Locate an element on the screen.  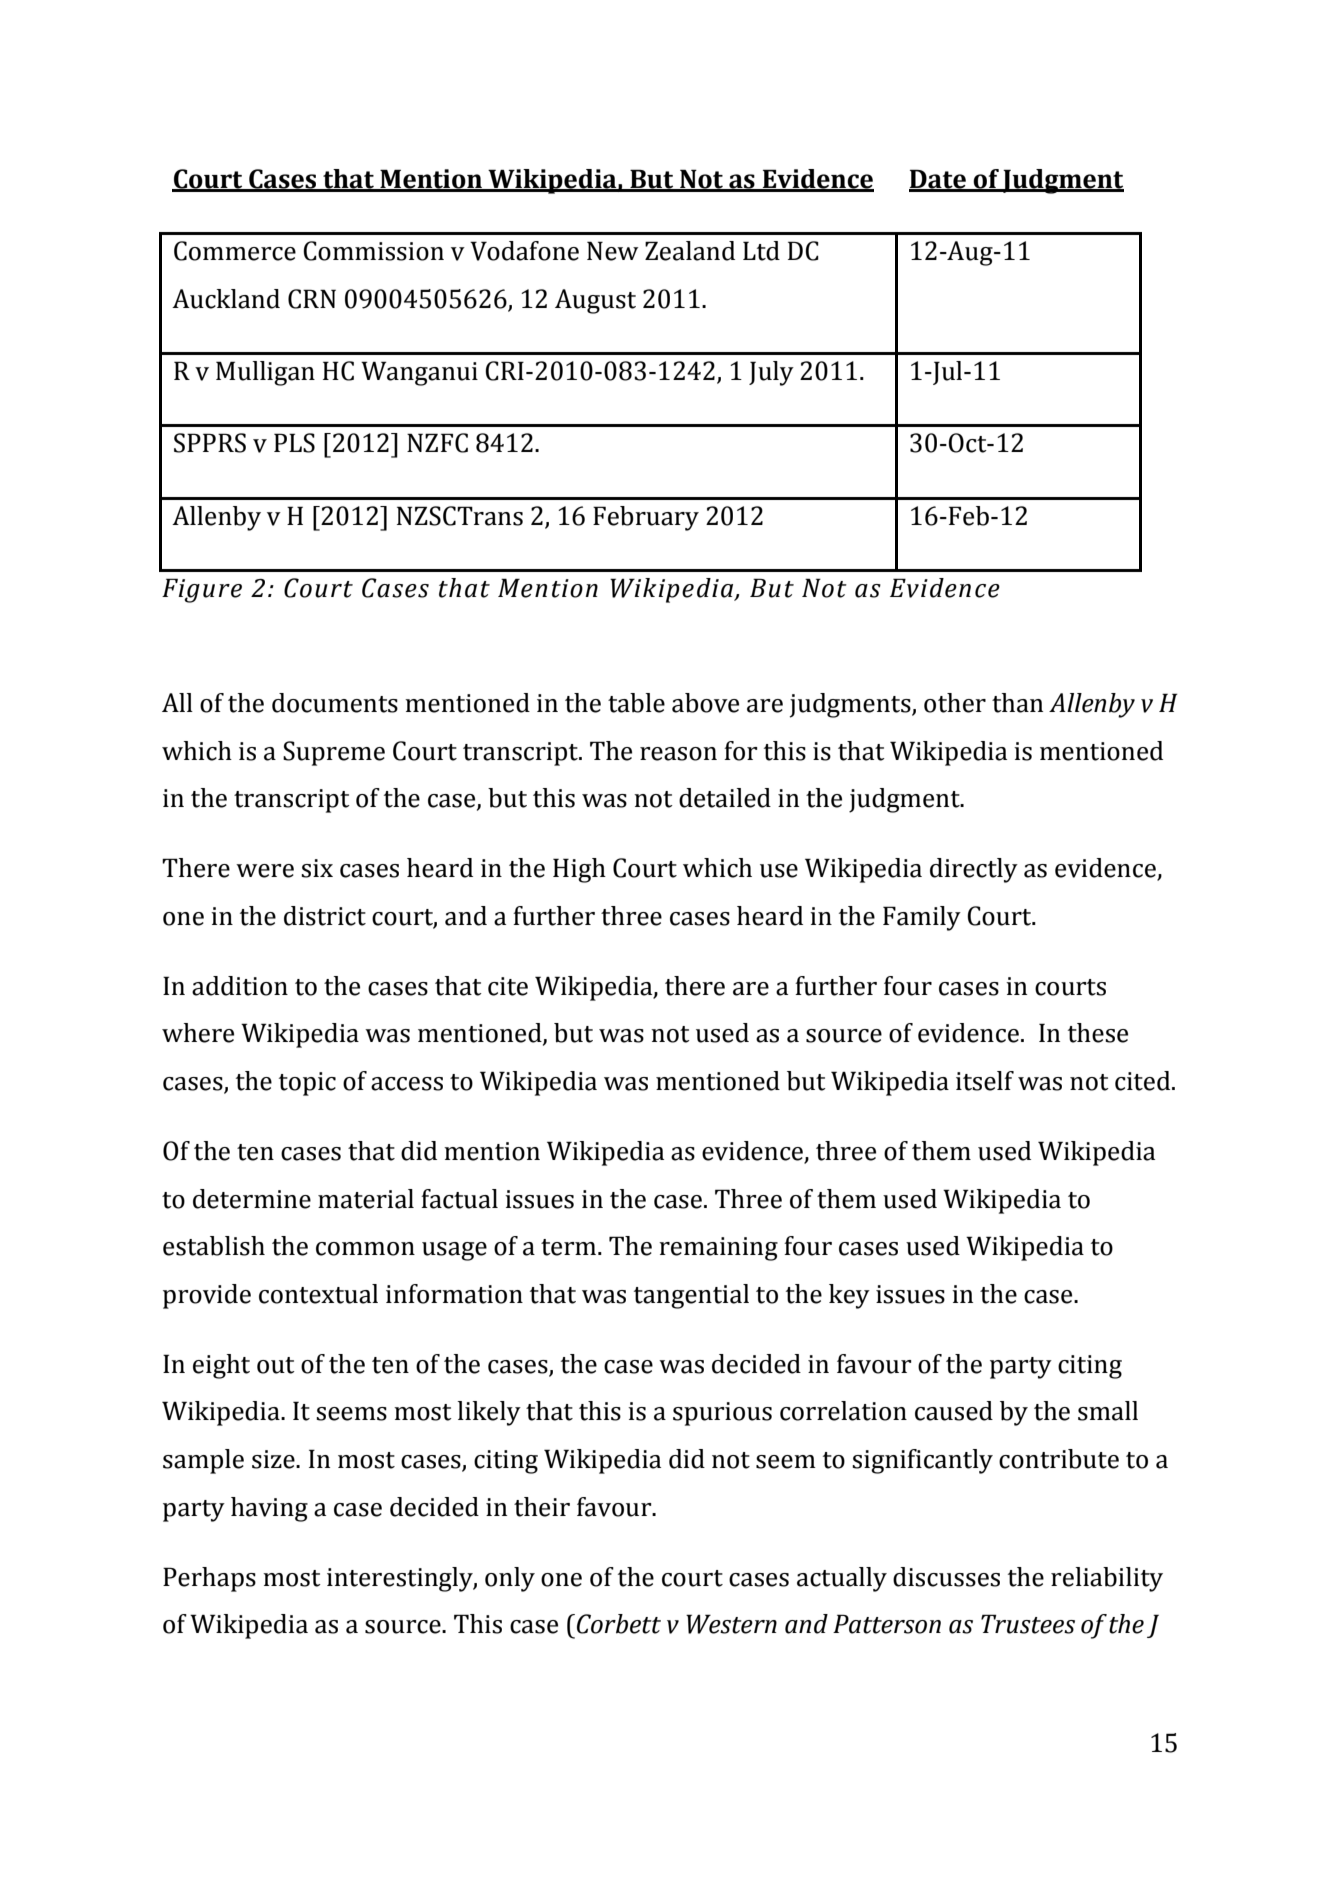
February is located at coordinates (646, 518).
